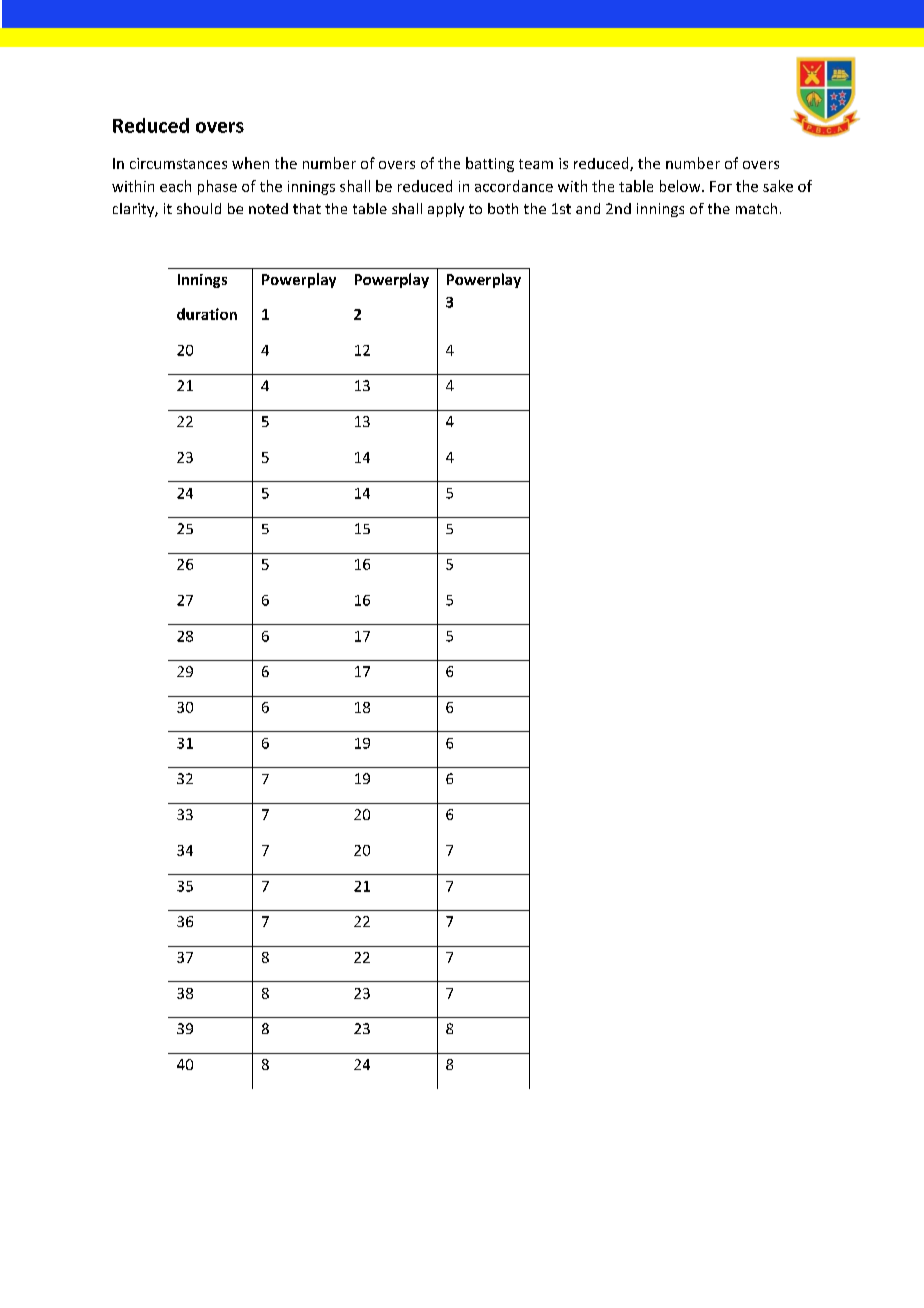 This image has width=924, height=1308. Describe the element at coordinates (588, 208) in the image. I see `and` at that location.
